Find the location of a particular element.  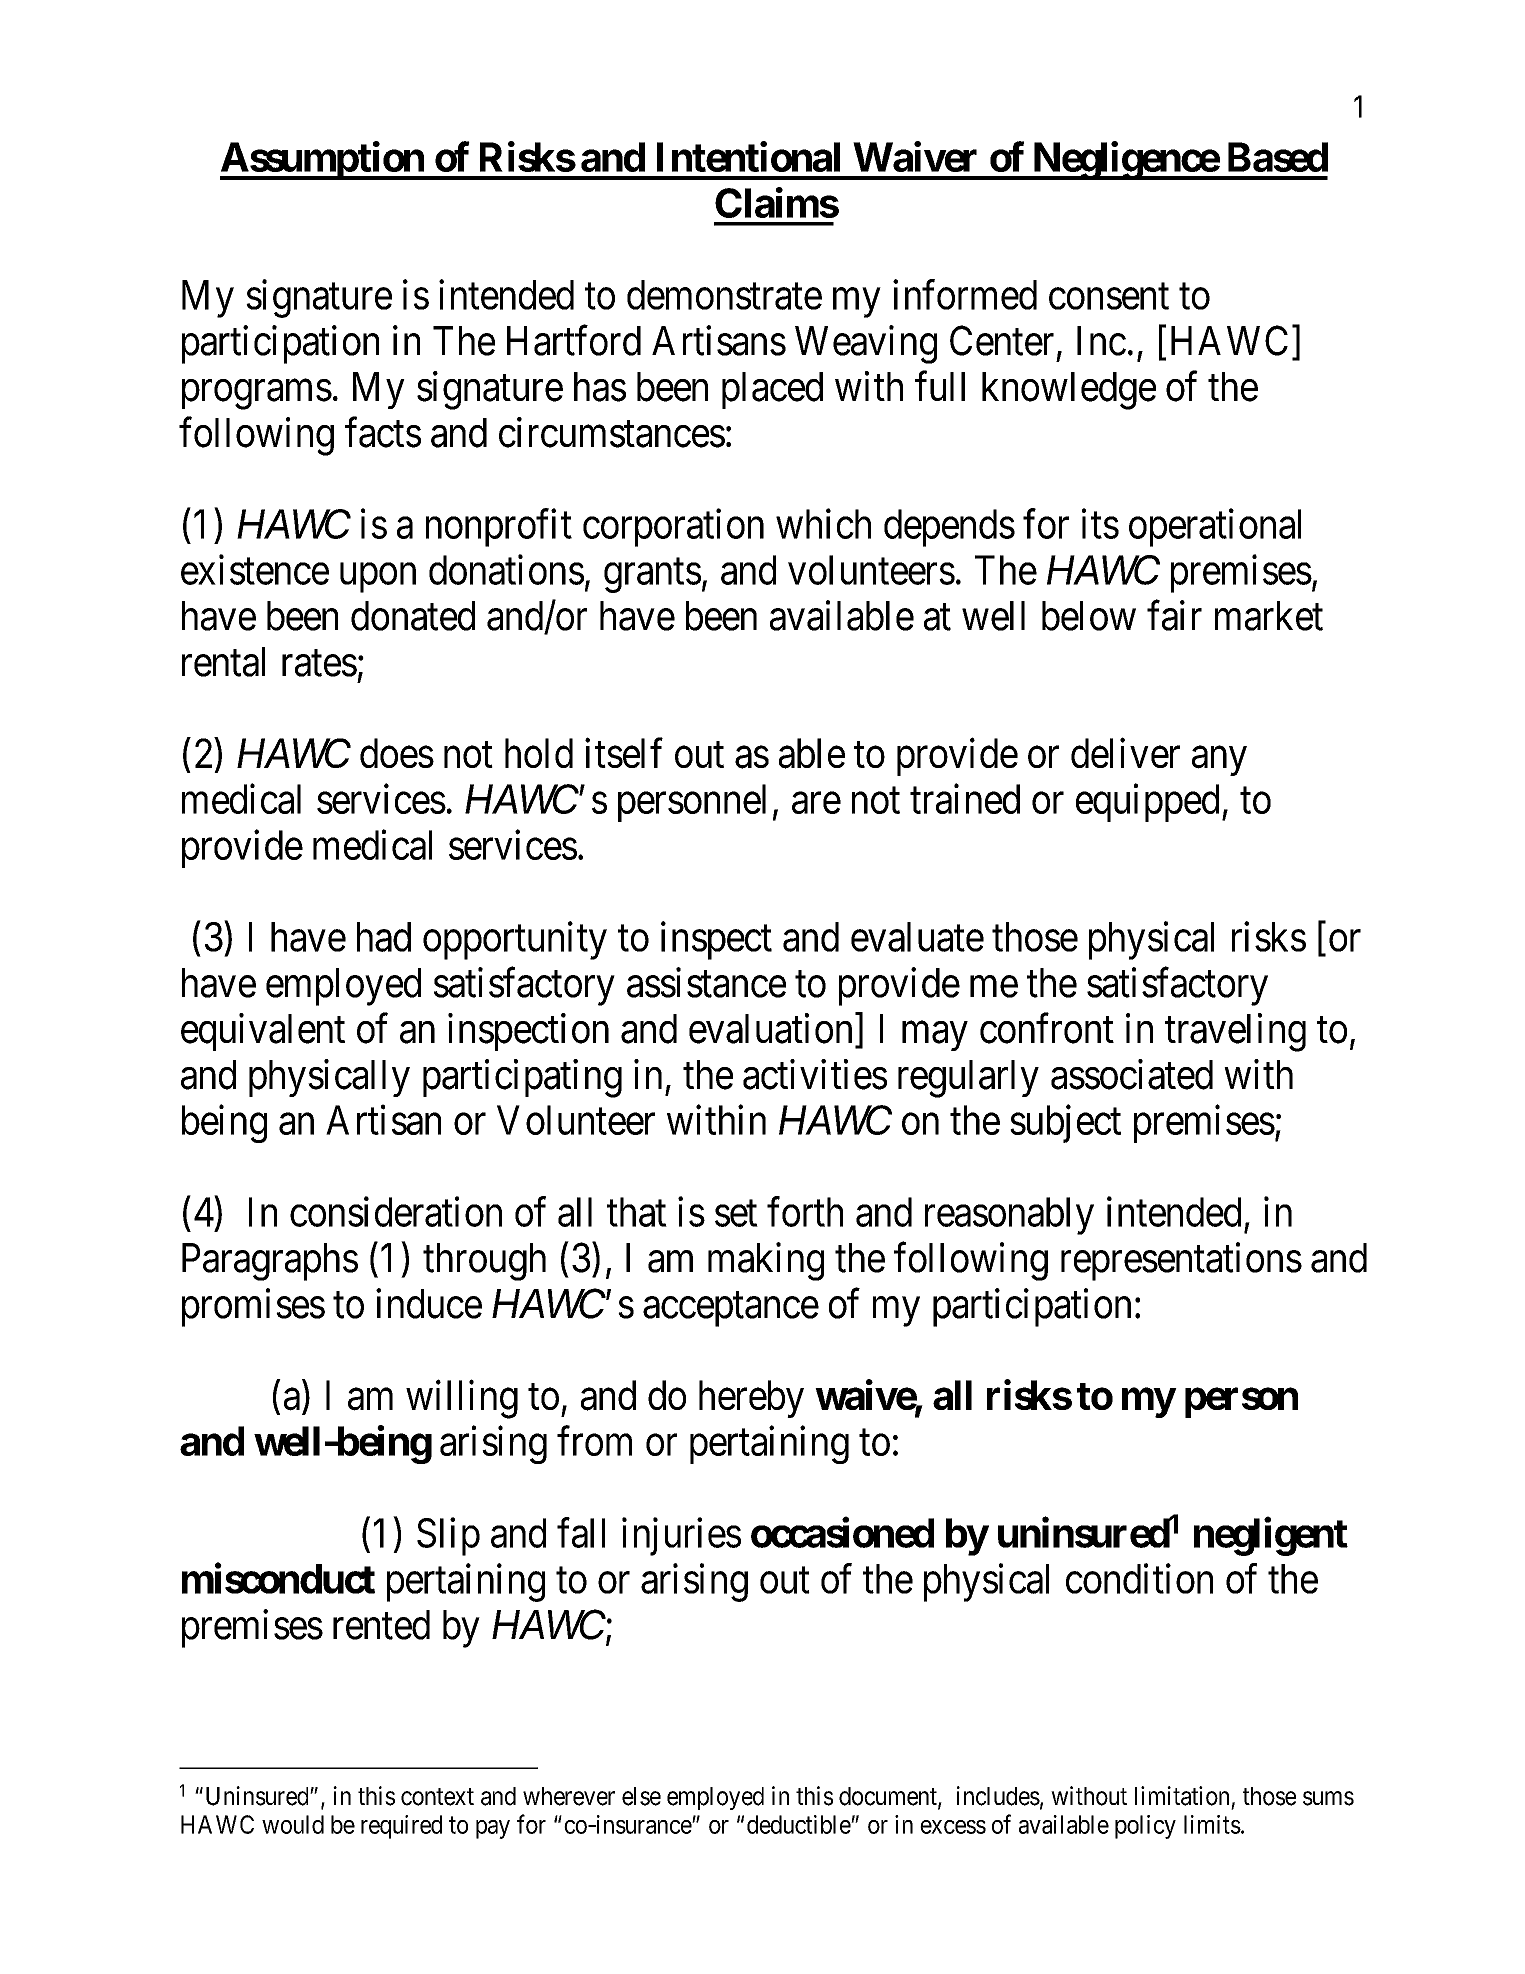

traveling is located at coordinates (1235, 1032).
